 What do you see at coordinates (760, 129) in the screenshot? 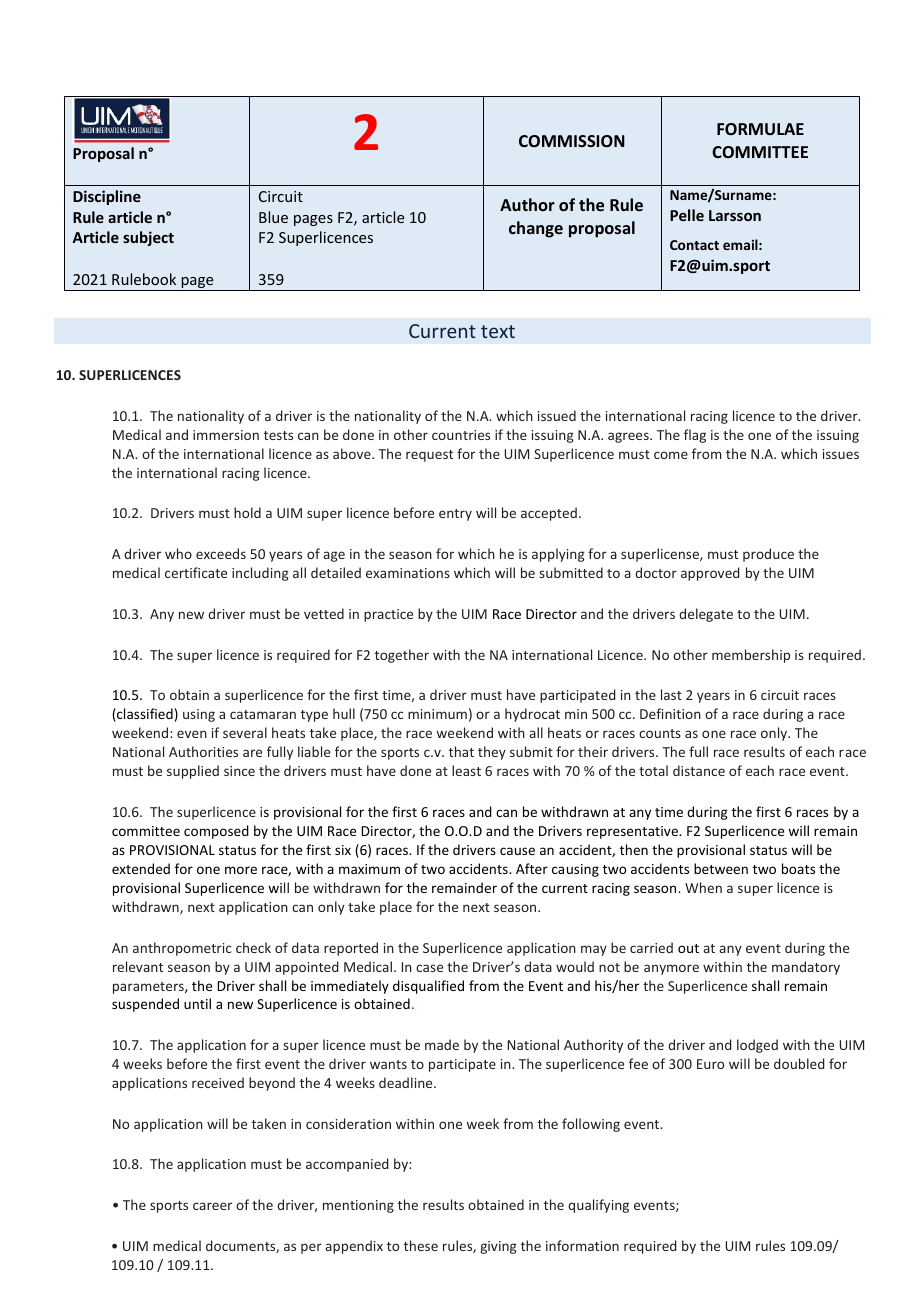
I see `FORMULAE` at bounding box center [760, 129].
